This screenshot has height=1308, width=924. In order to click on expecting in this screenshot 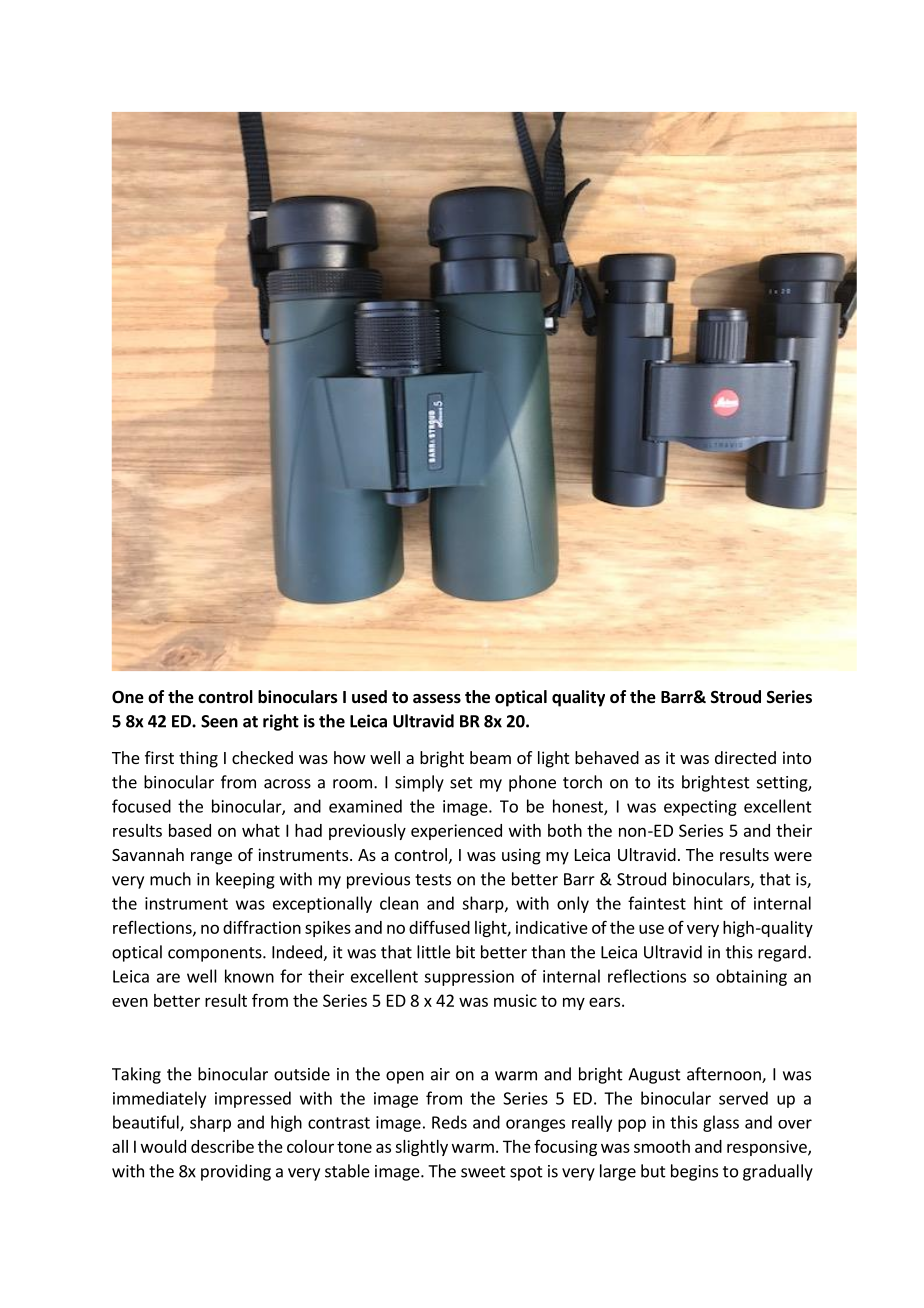, I will do `click(700, 808)`.
